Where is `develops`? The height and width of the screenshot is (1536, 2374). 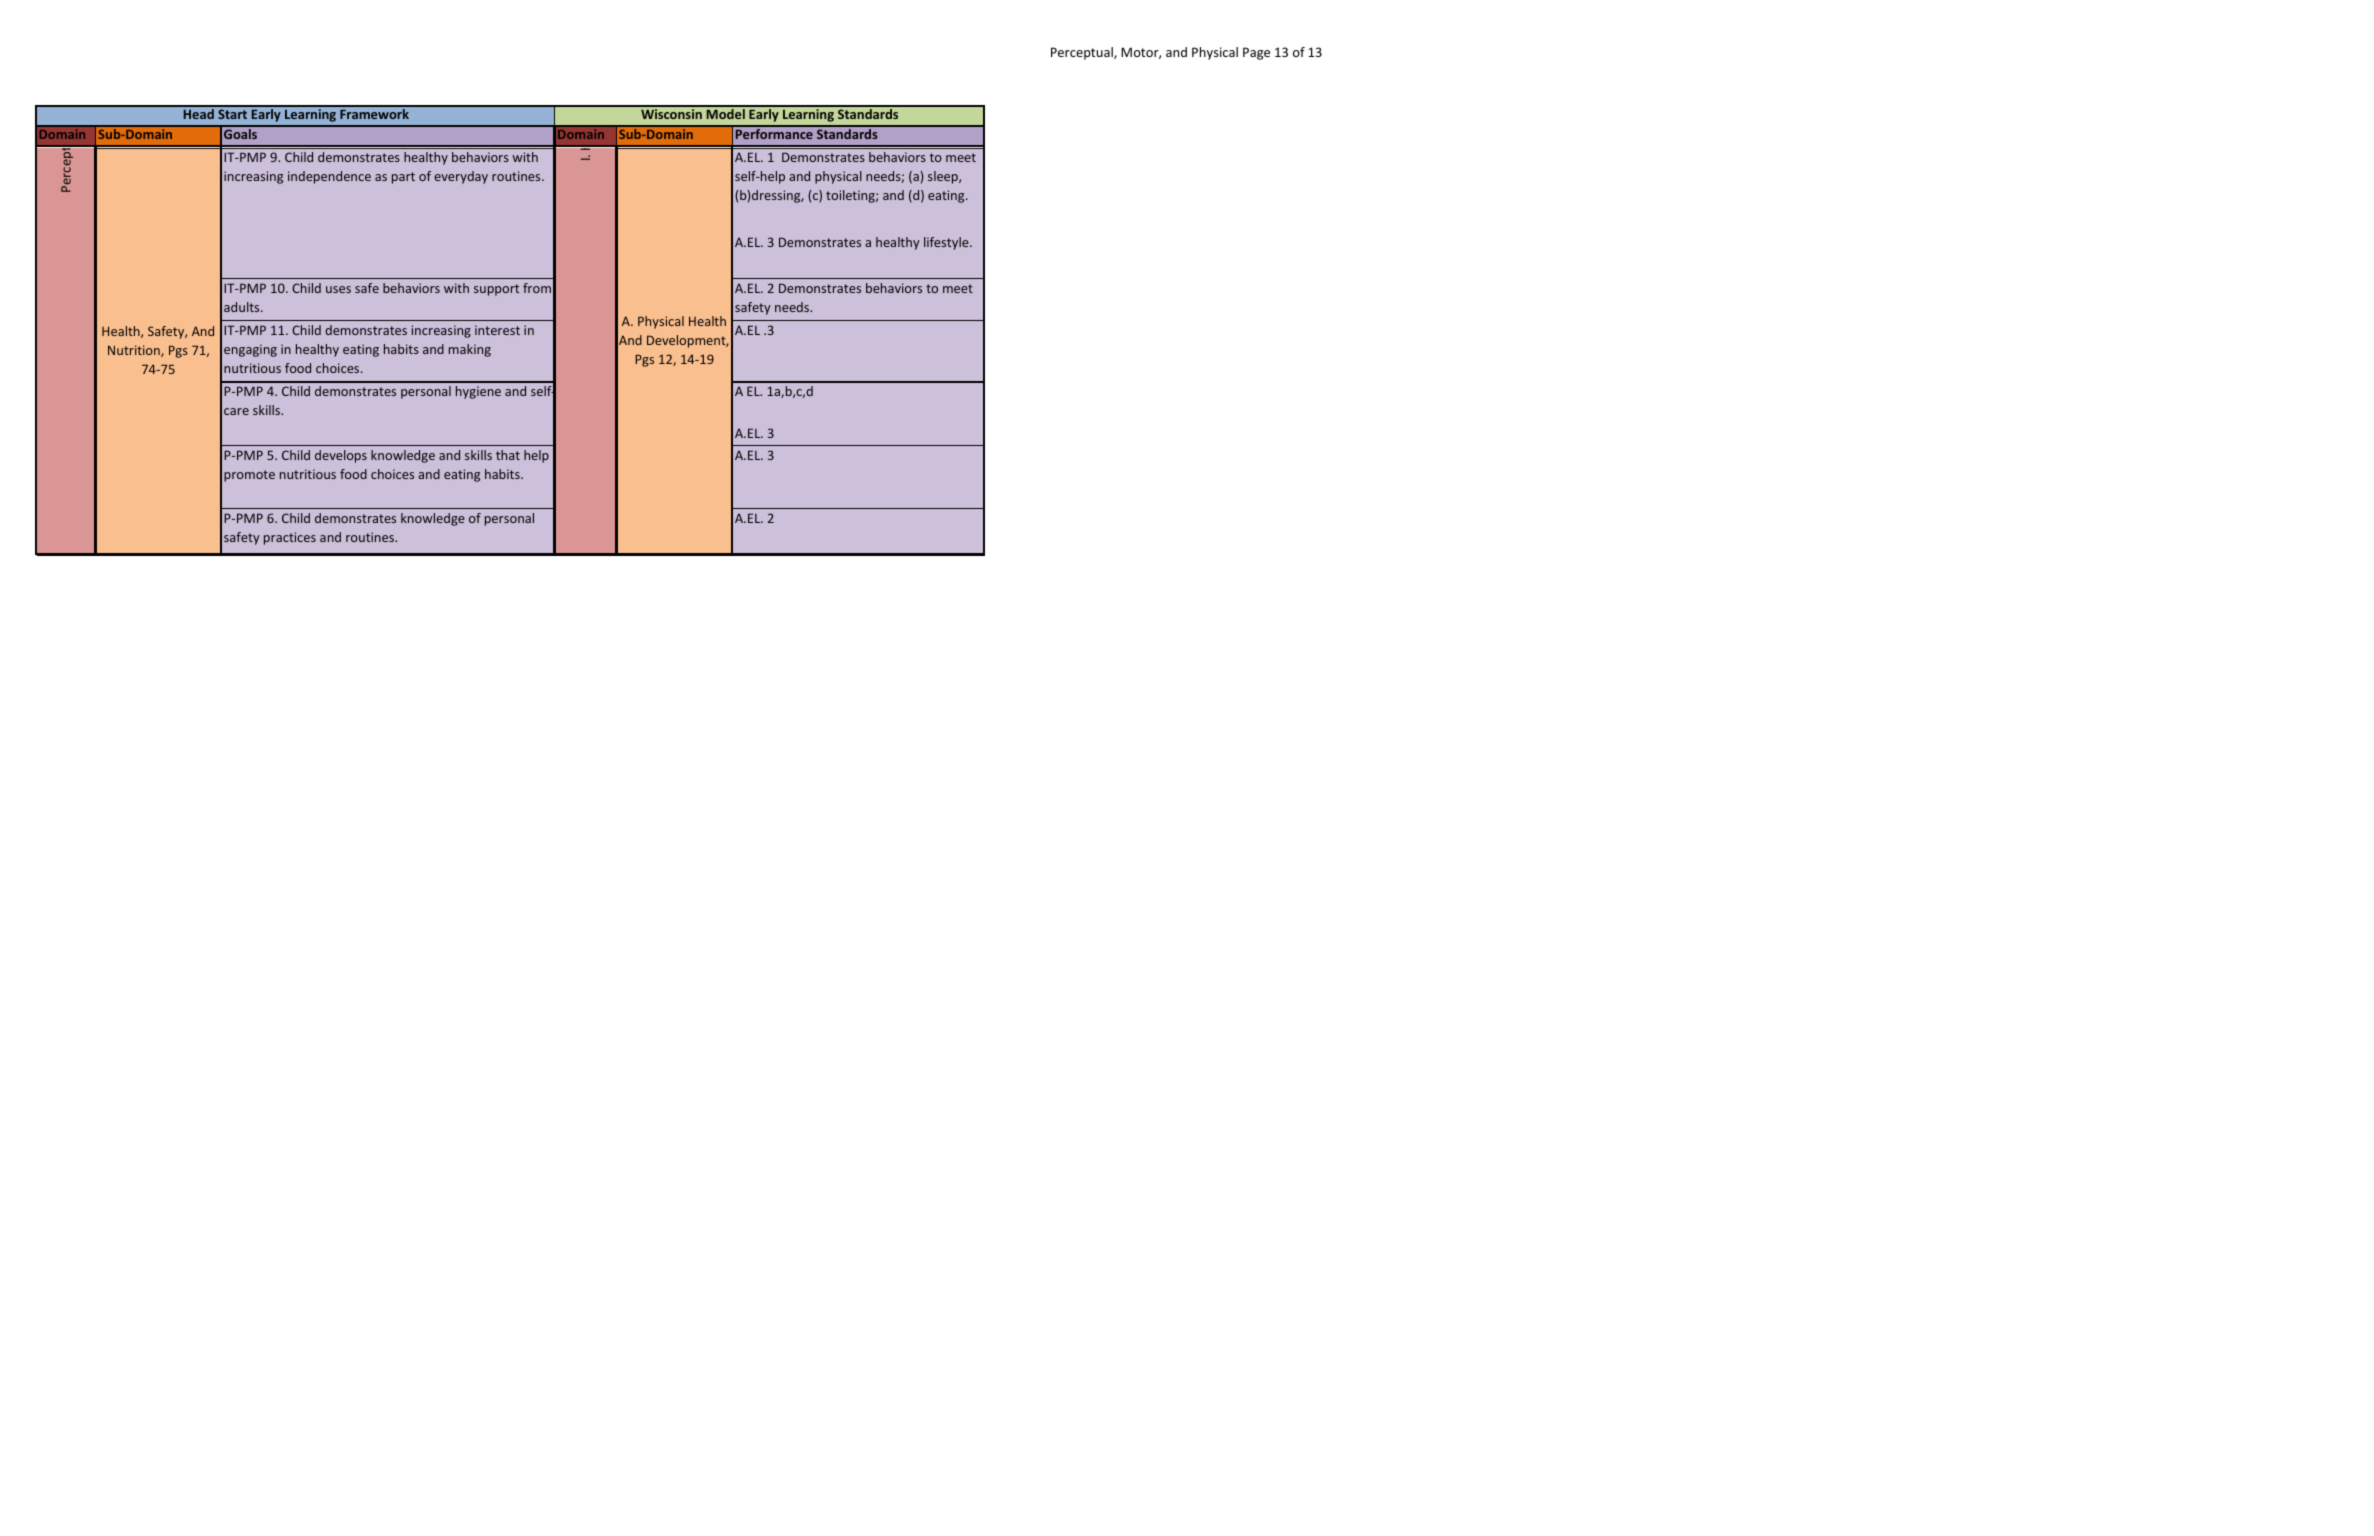
develops is located at coordinates (341, 456).
